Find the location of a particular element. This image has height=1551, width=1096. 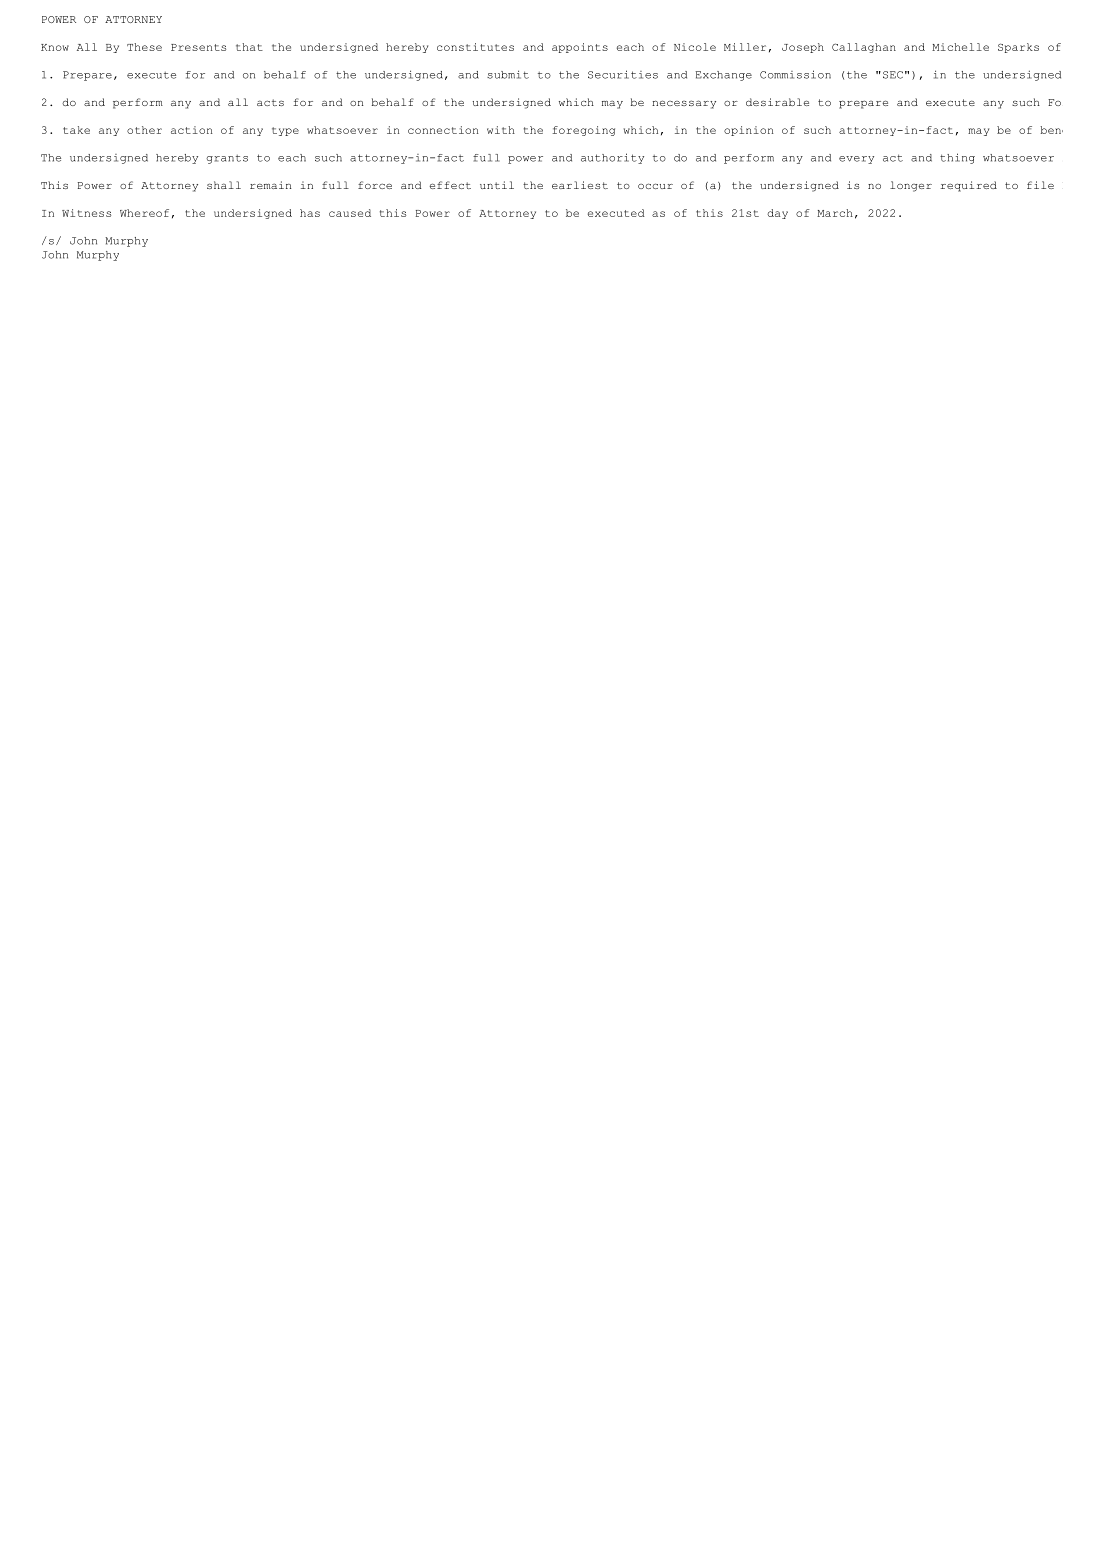

action is located at coordinates (192, 130).
